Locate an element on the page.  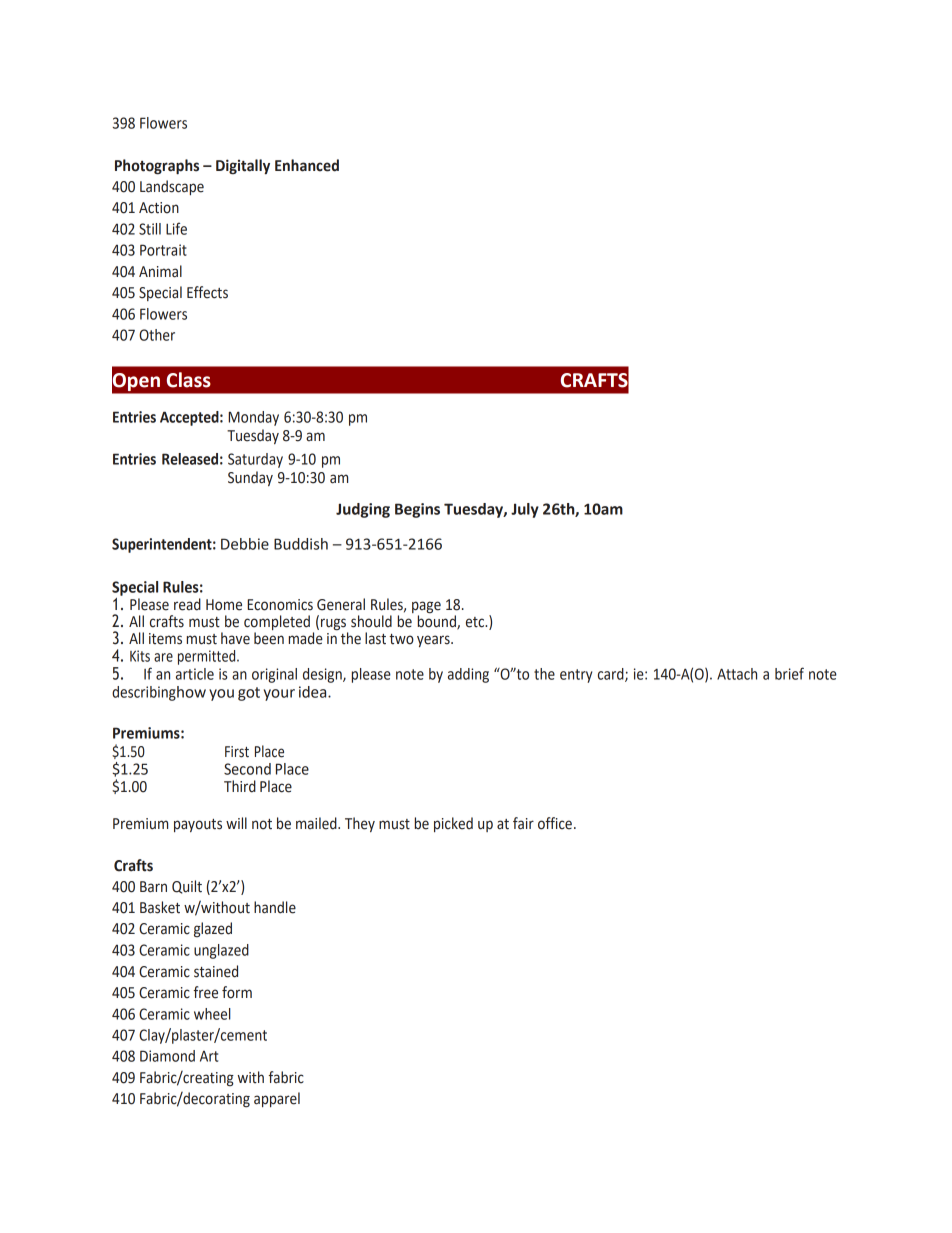
have is located at coordinates (235, 638).
